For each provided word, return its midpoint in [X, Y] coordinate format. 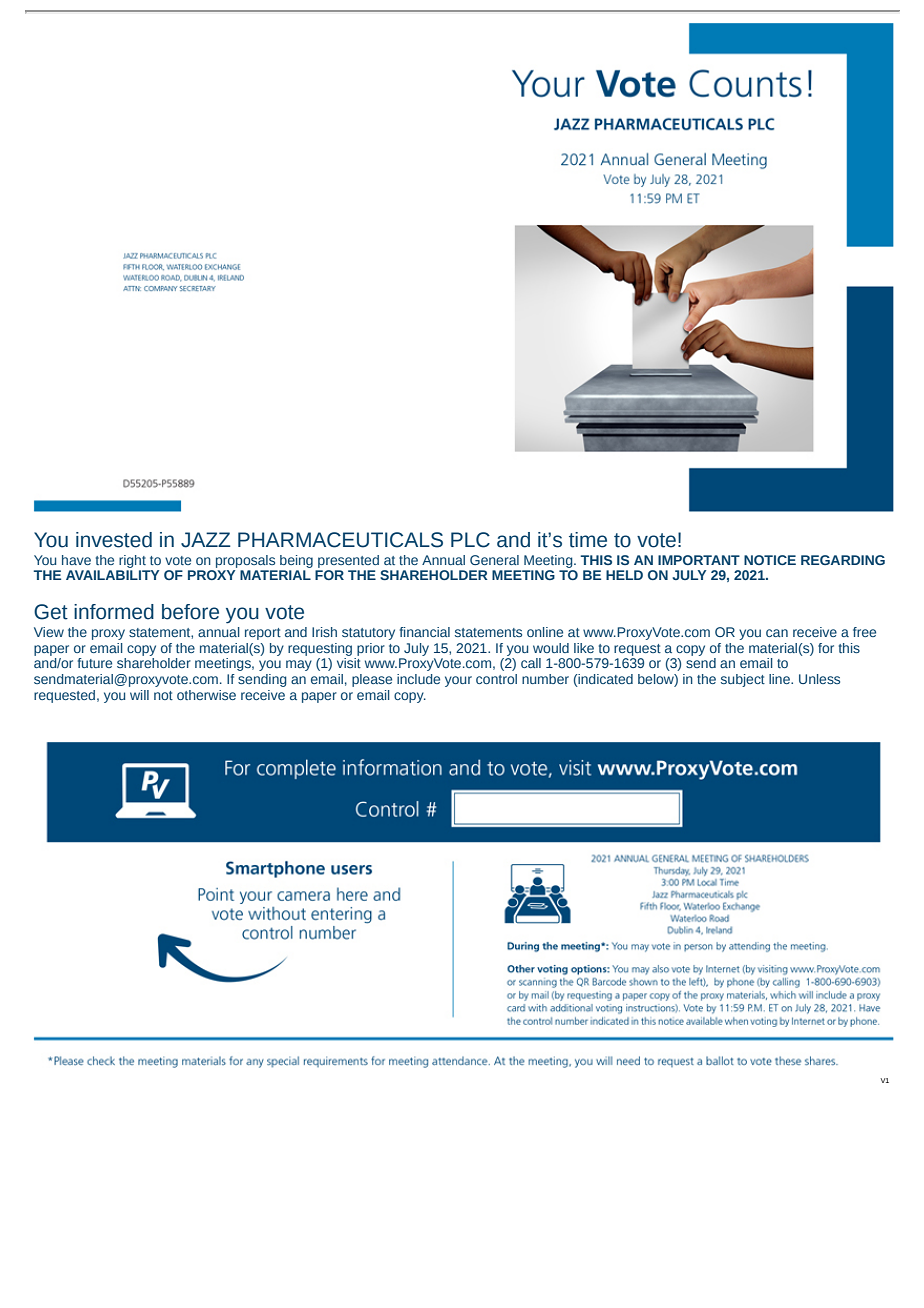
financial [425, 632]
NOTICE [770, 560]
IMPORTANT [699, 560]
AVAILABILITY [112, 575]
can [777, 633]
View [49, 632]
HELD [624, 575]
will [139, 695]
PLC [470, 540]
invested [114, 540]
